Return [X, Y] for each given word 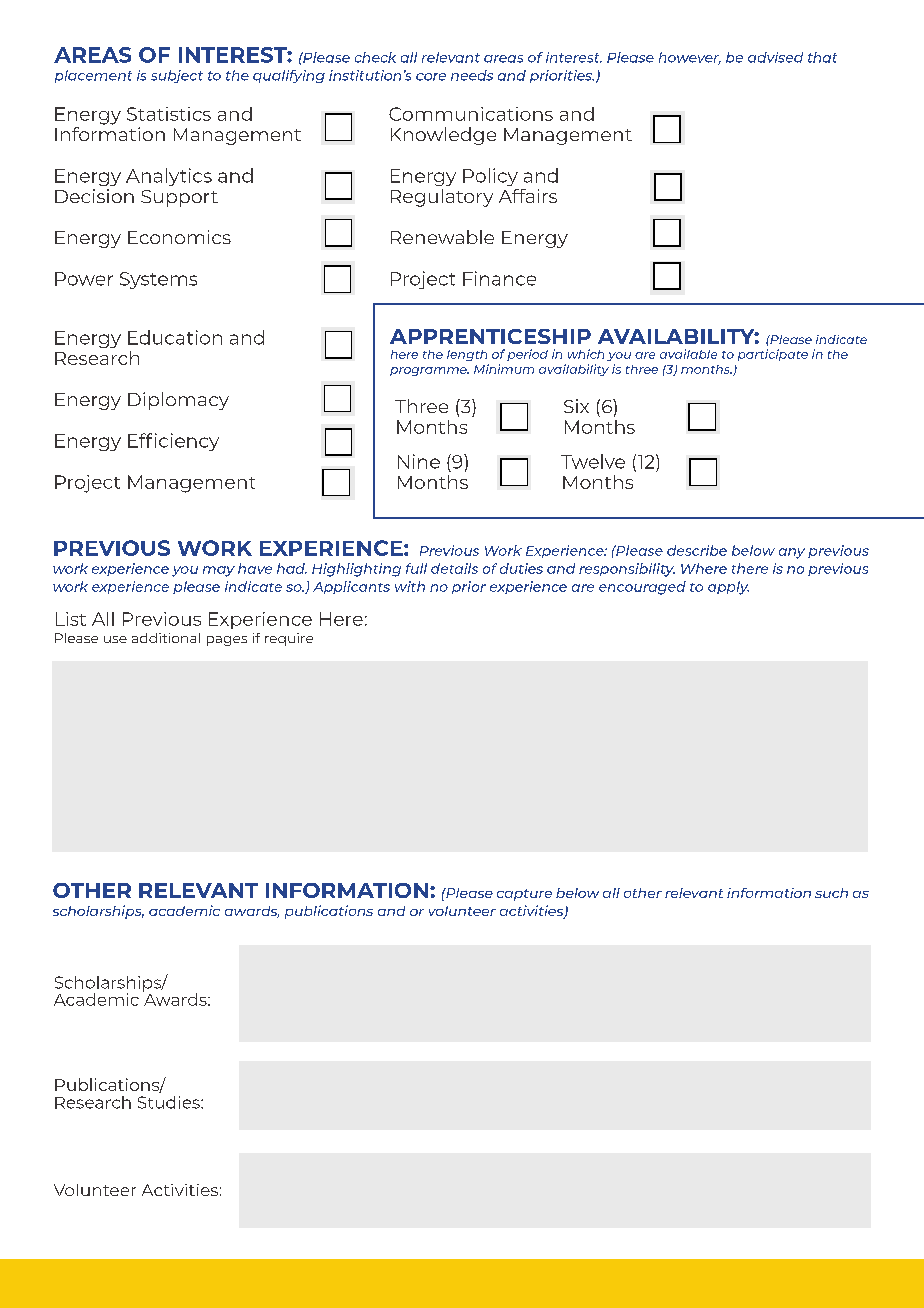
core [431, 77]
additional [166, 638]
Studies [170, 1102]
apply [728, 588]
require [289, 639]
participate [773, 355]
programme [429, 371]
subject [177, 76]
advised [775, 57]
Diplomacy [178, 401]
